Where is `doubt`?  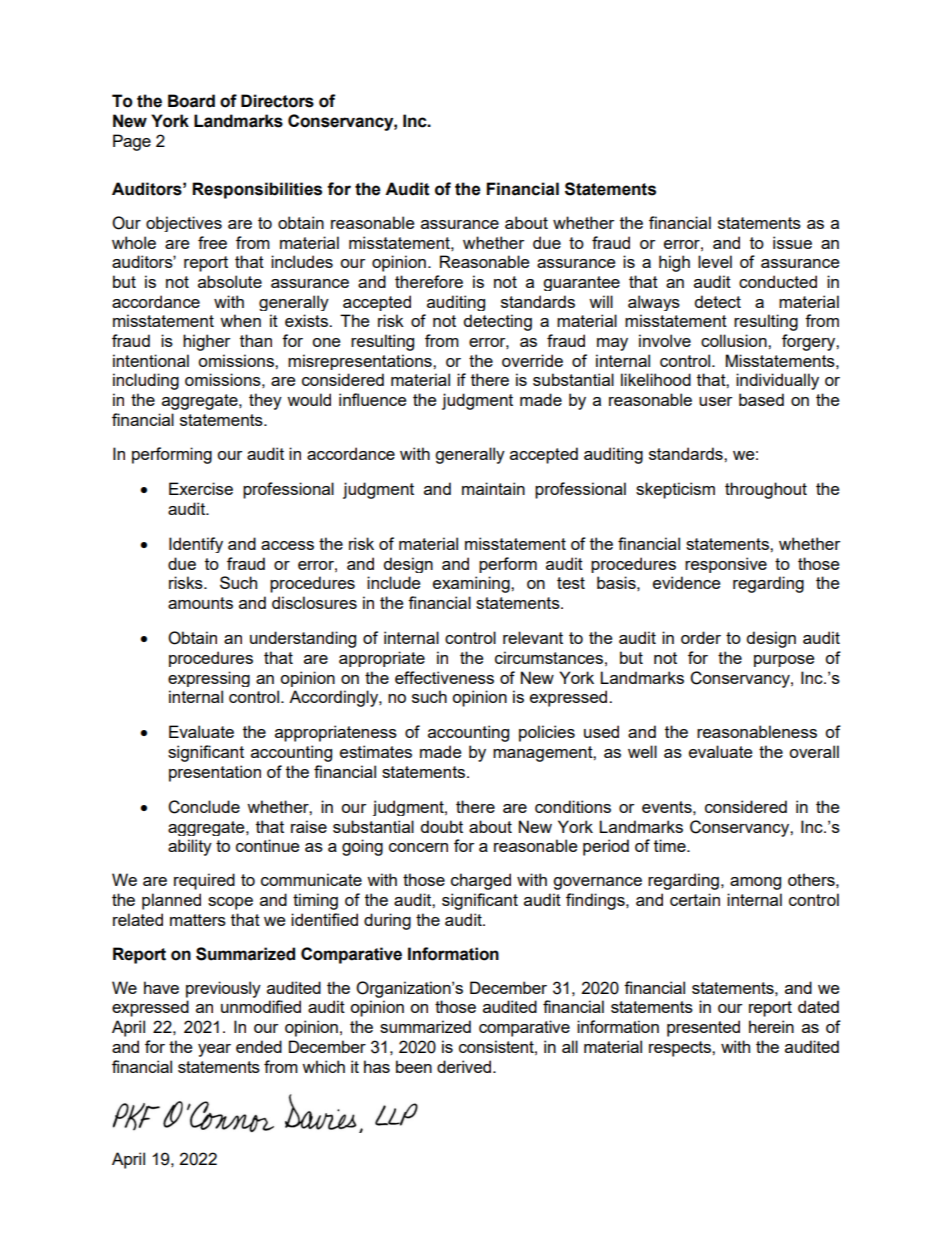 doubt is located at coordinates (441, 826).
